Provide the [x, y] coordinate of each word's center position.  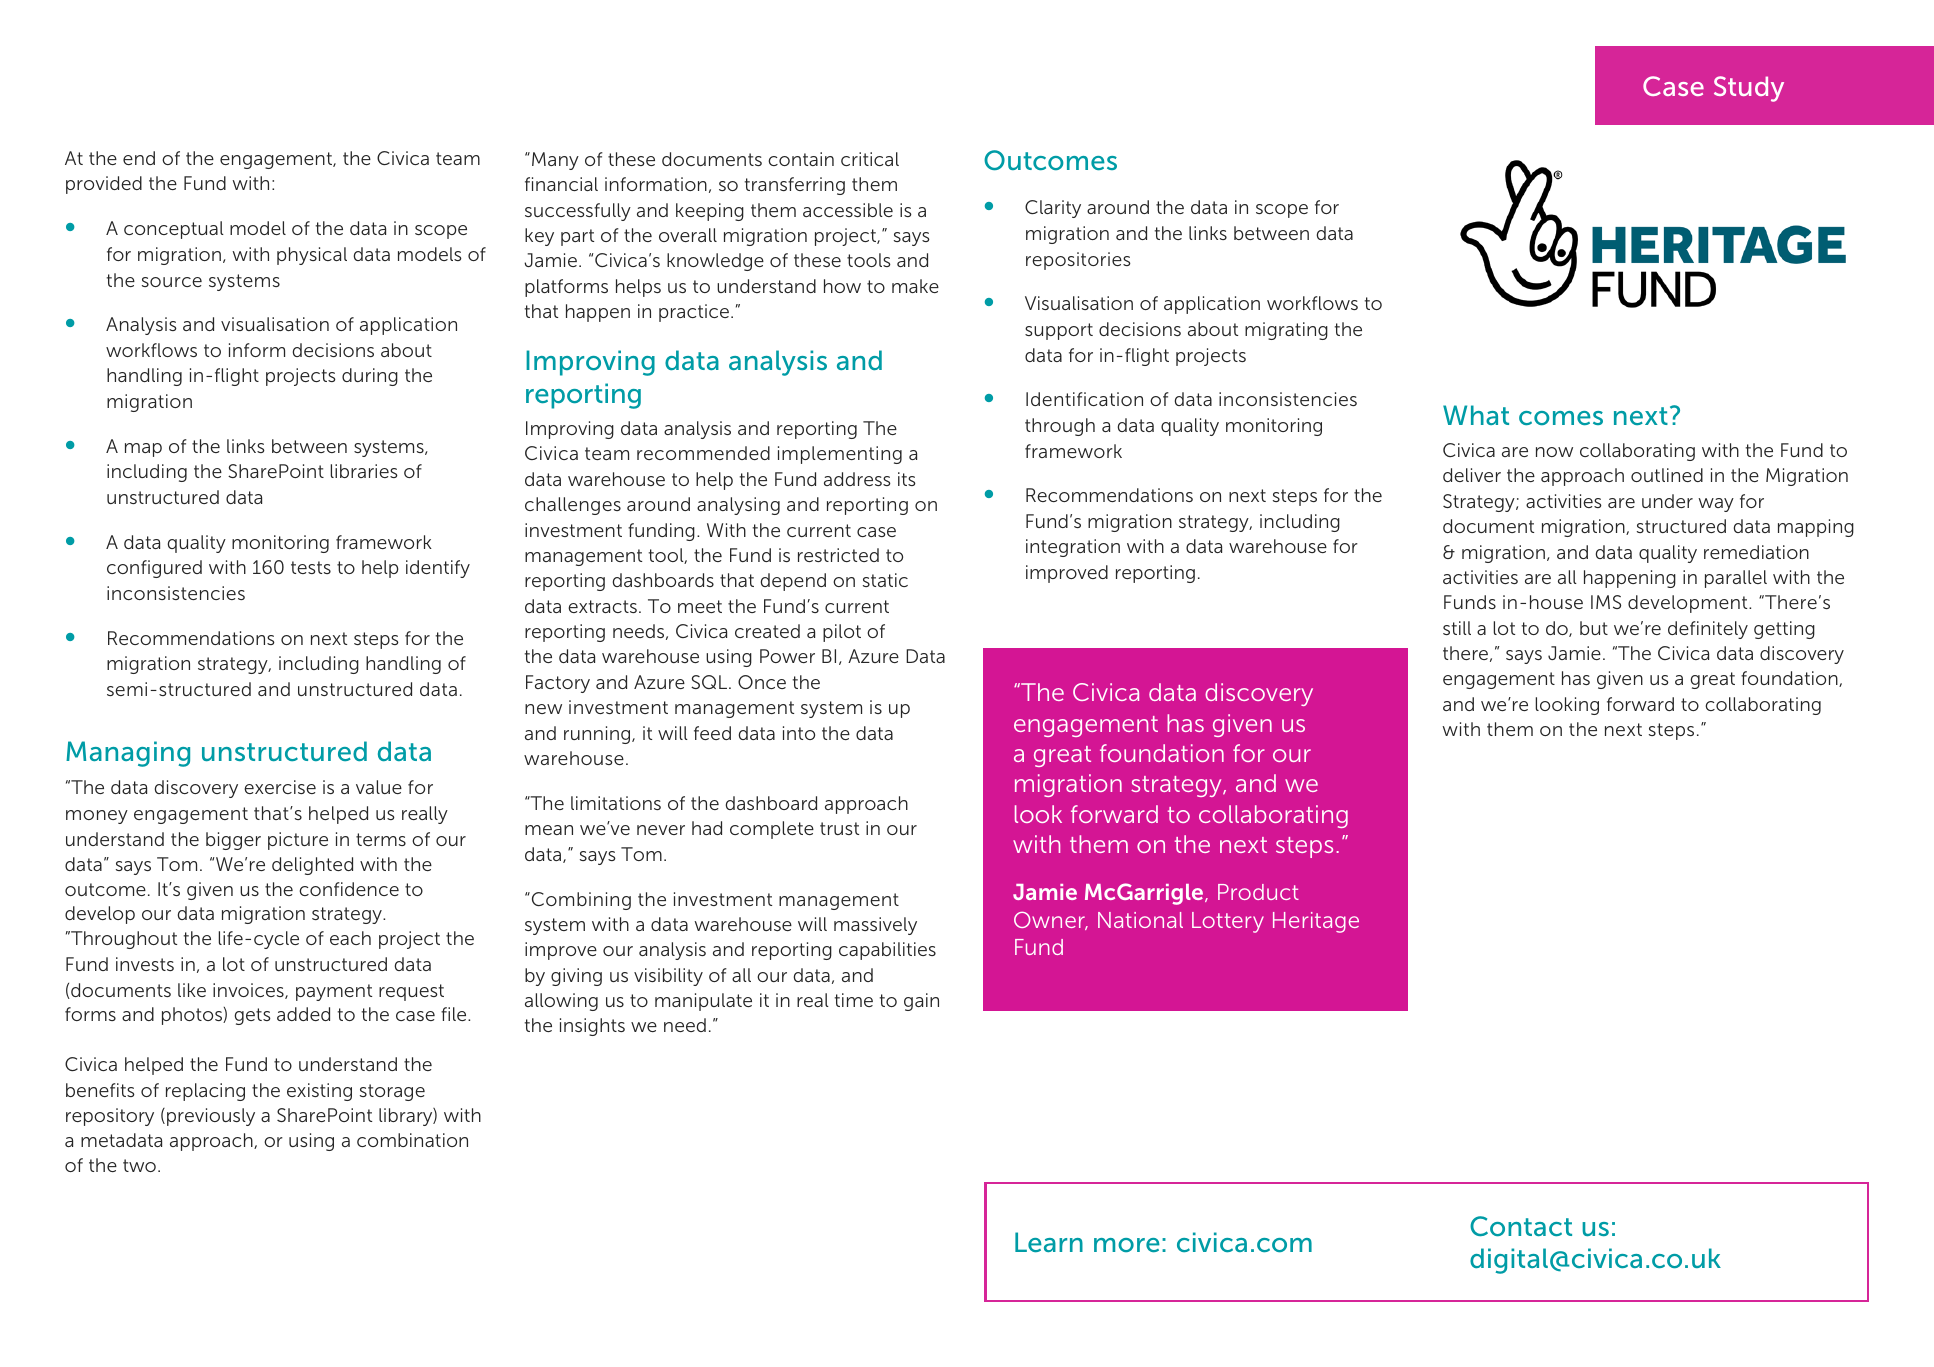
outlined [1667, 475]
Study [1749, 89]
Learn [1049, 1242]
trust [839, 828]
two [139, 1165]
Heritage [1316, 922]
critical [870, 159]
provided [104, 185]
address [857, 479]
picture [298, 841]
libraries [364, 471]
